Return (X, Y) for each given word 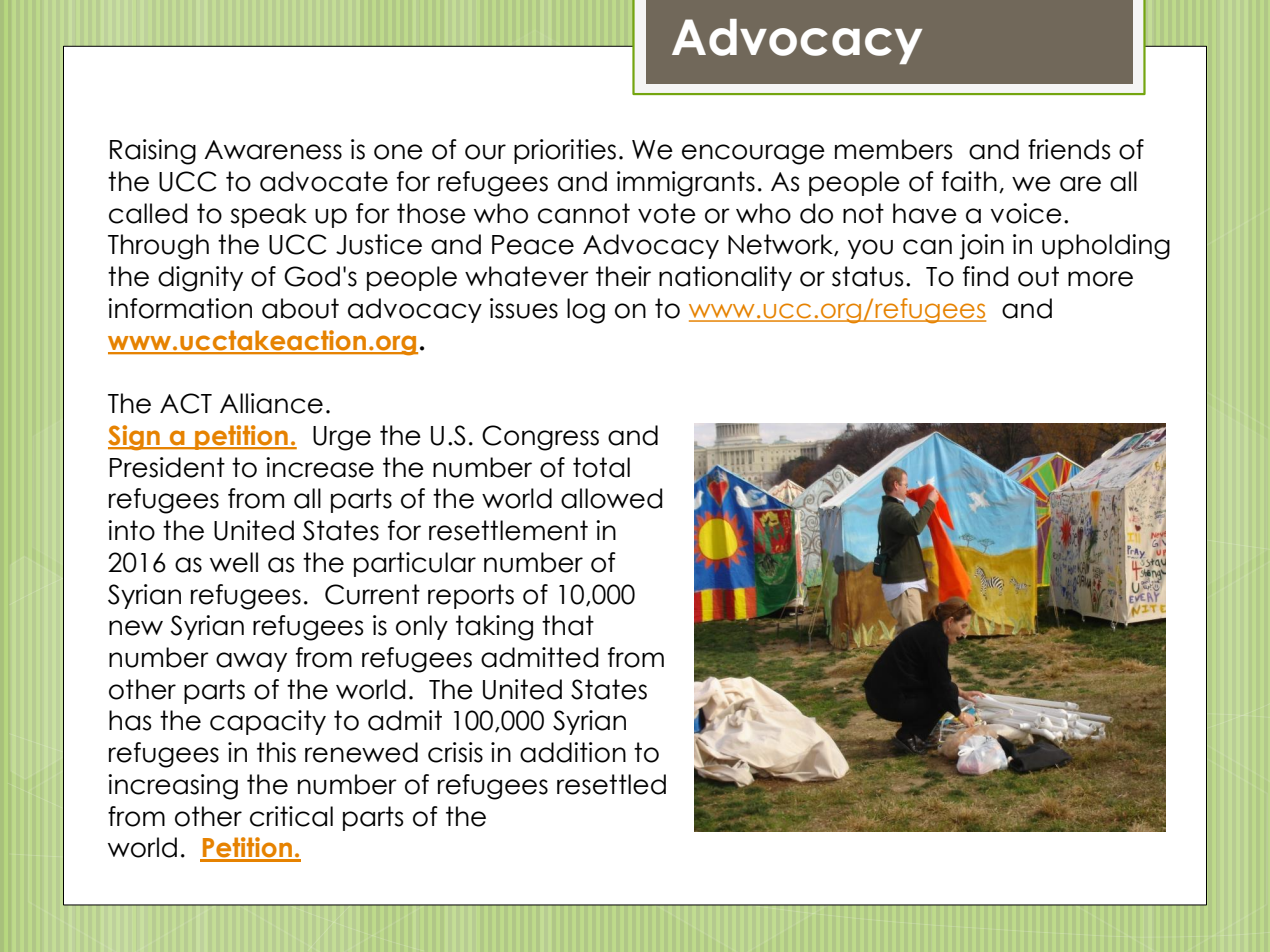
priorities (565, 151)
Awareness (273, 150)
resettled (611, 784)
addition (573, 752)
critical (291, 816)
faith (969, 181)
